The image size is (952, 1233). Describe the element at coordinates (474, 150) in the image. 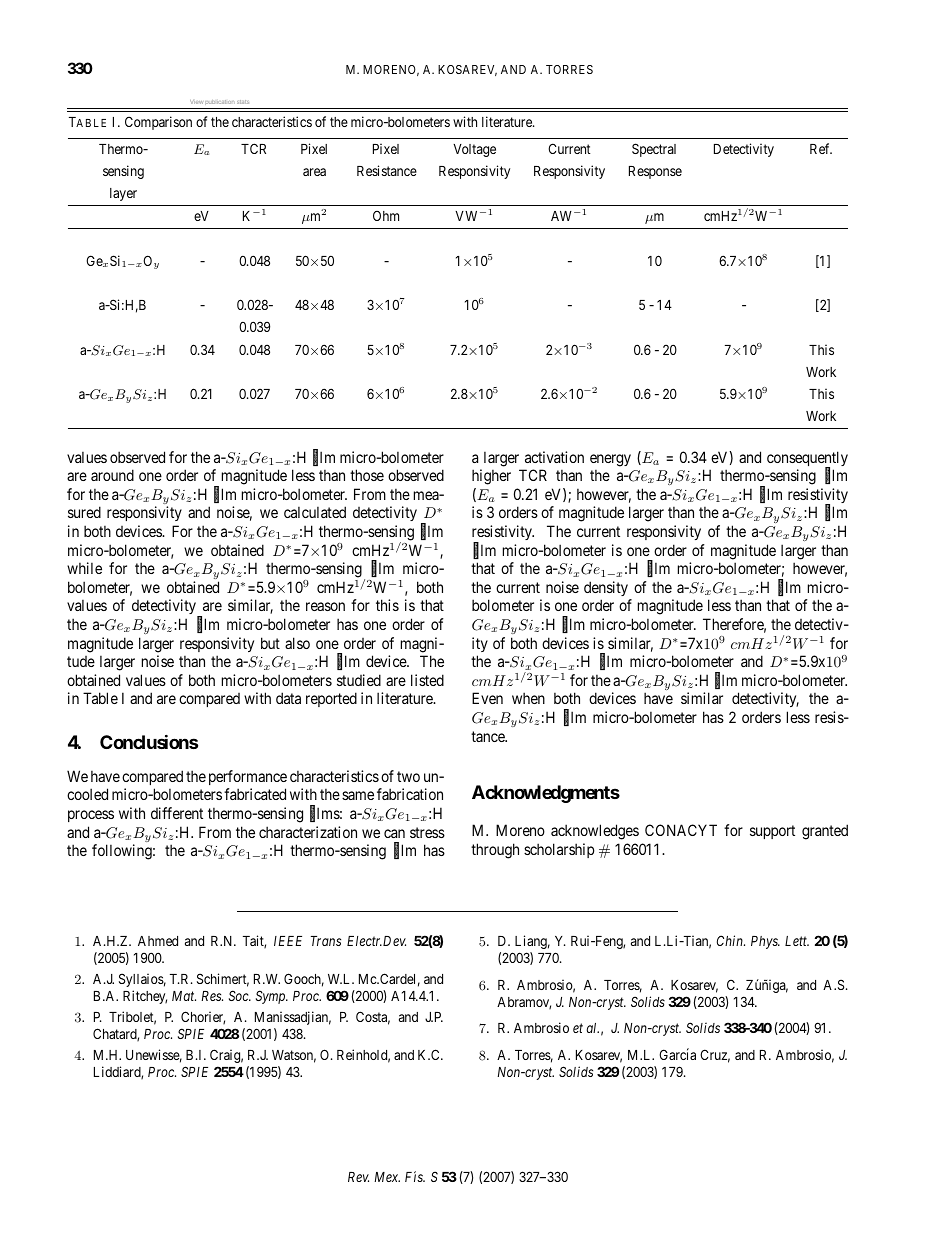

I see `Voltage` at that location.
